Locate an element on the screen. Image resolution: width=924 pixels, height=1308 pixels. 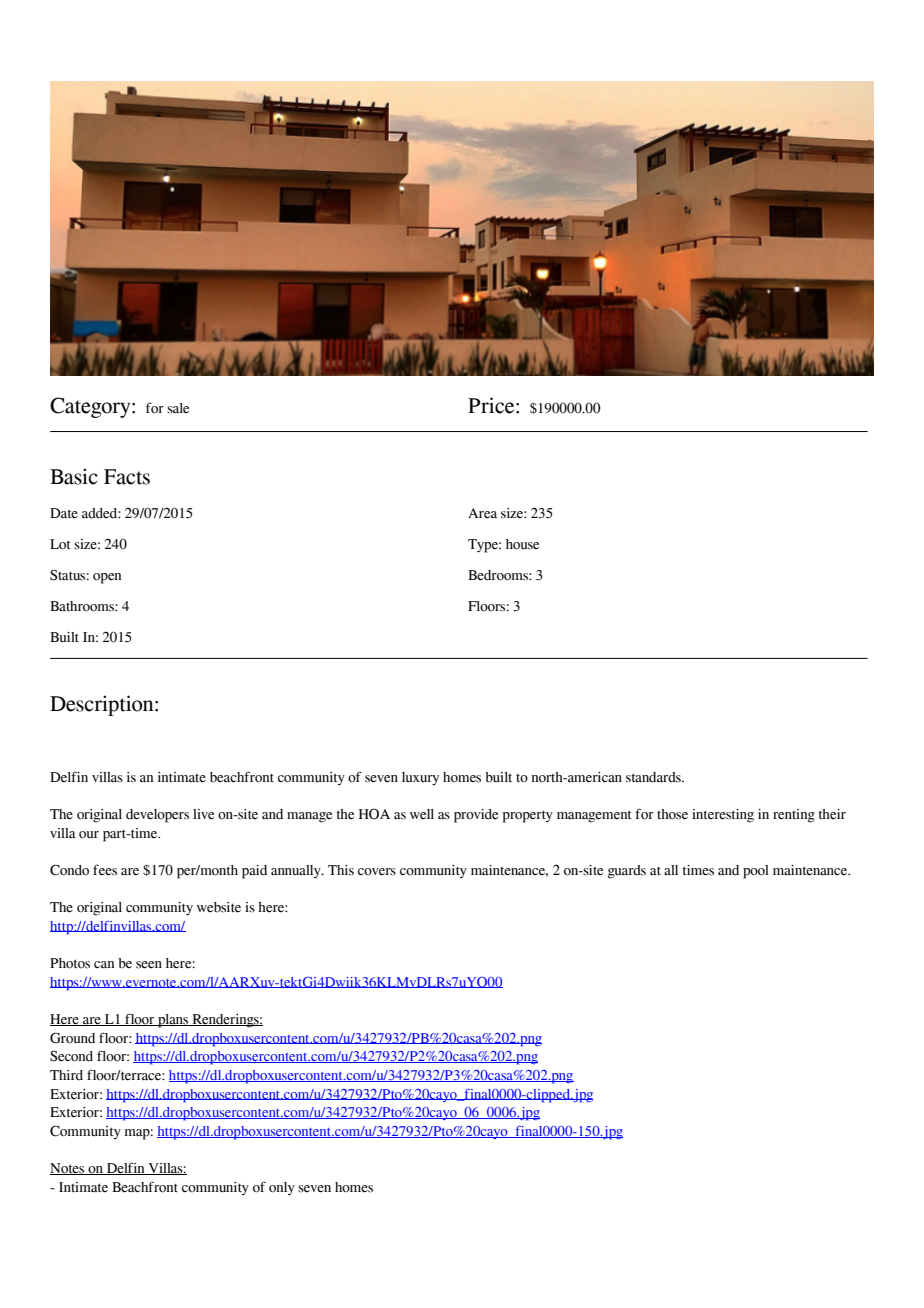
house is located at coordinates (522, 544).
